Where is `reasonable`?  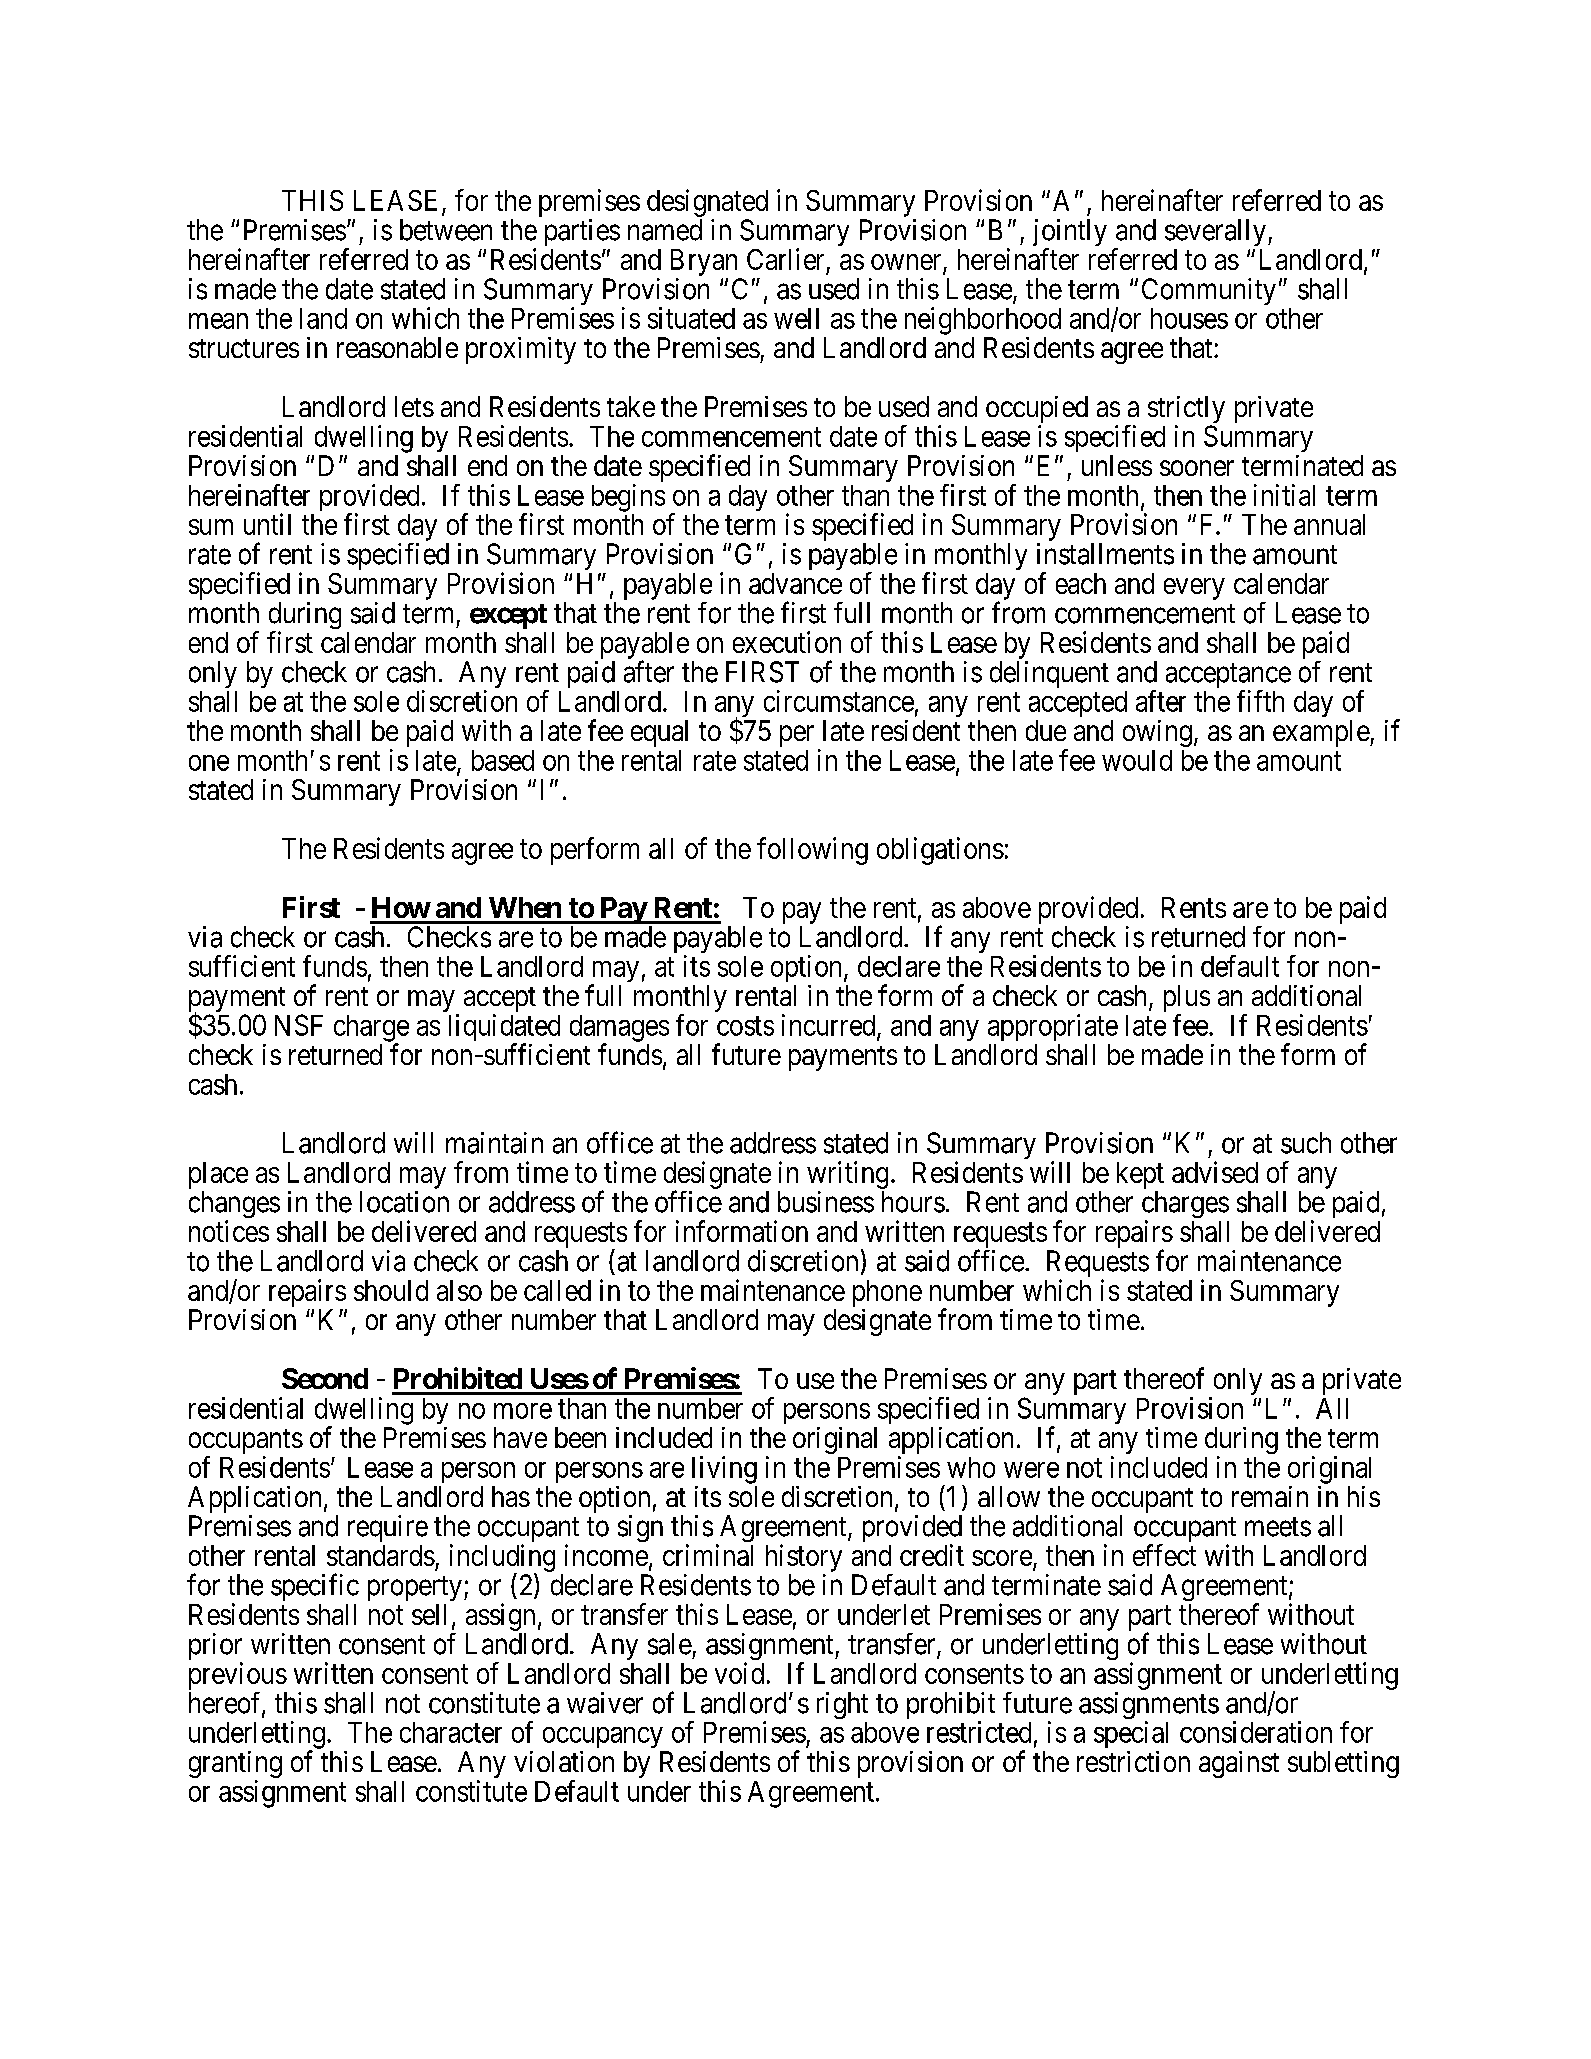 reasonable is located at coordinates (397, 347).
